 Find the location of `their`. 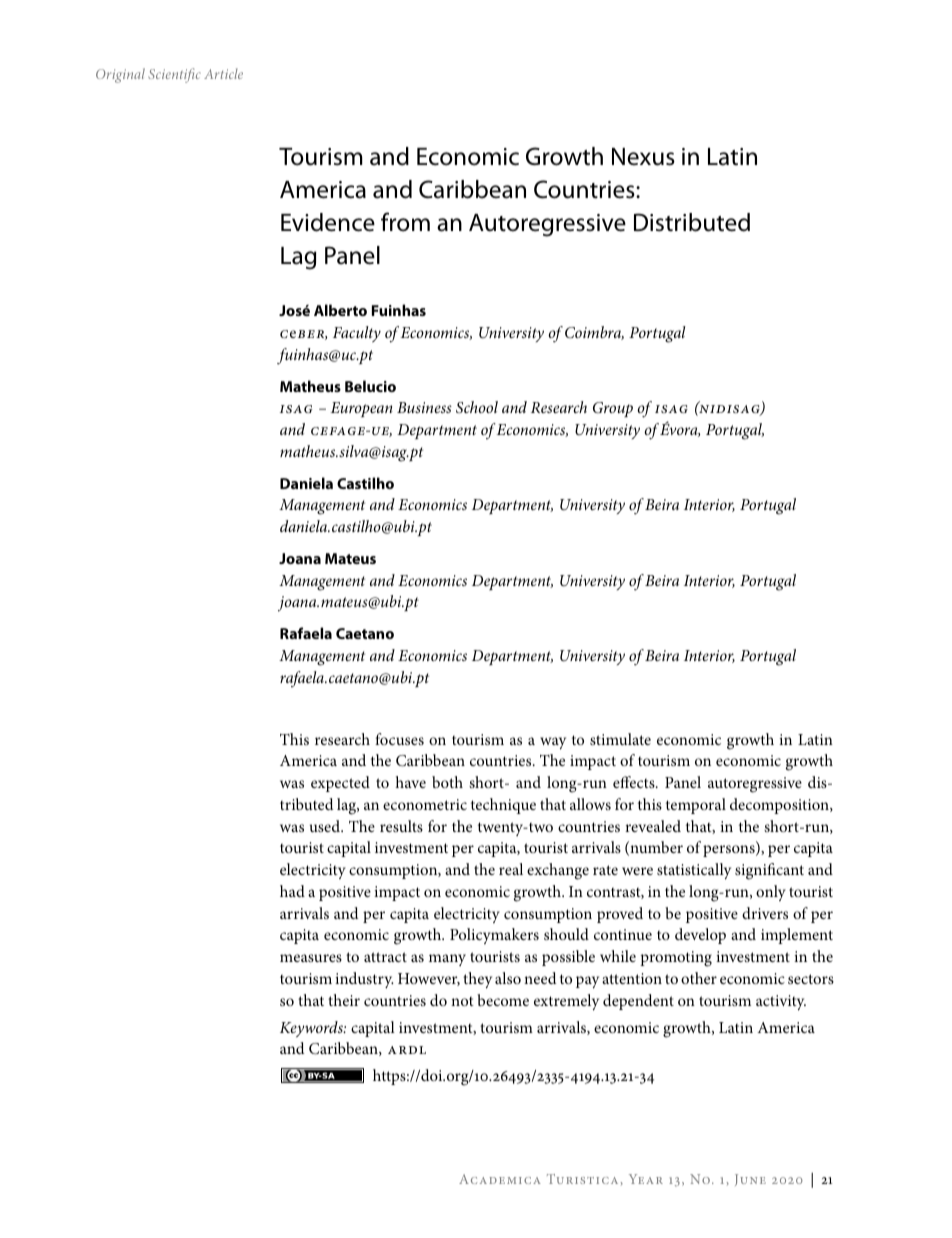

their is located at coordinates (344, 1000).
